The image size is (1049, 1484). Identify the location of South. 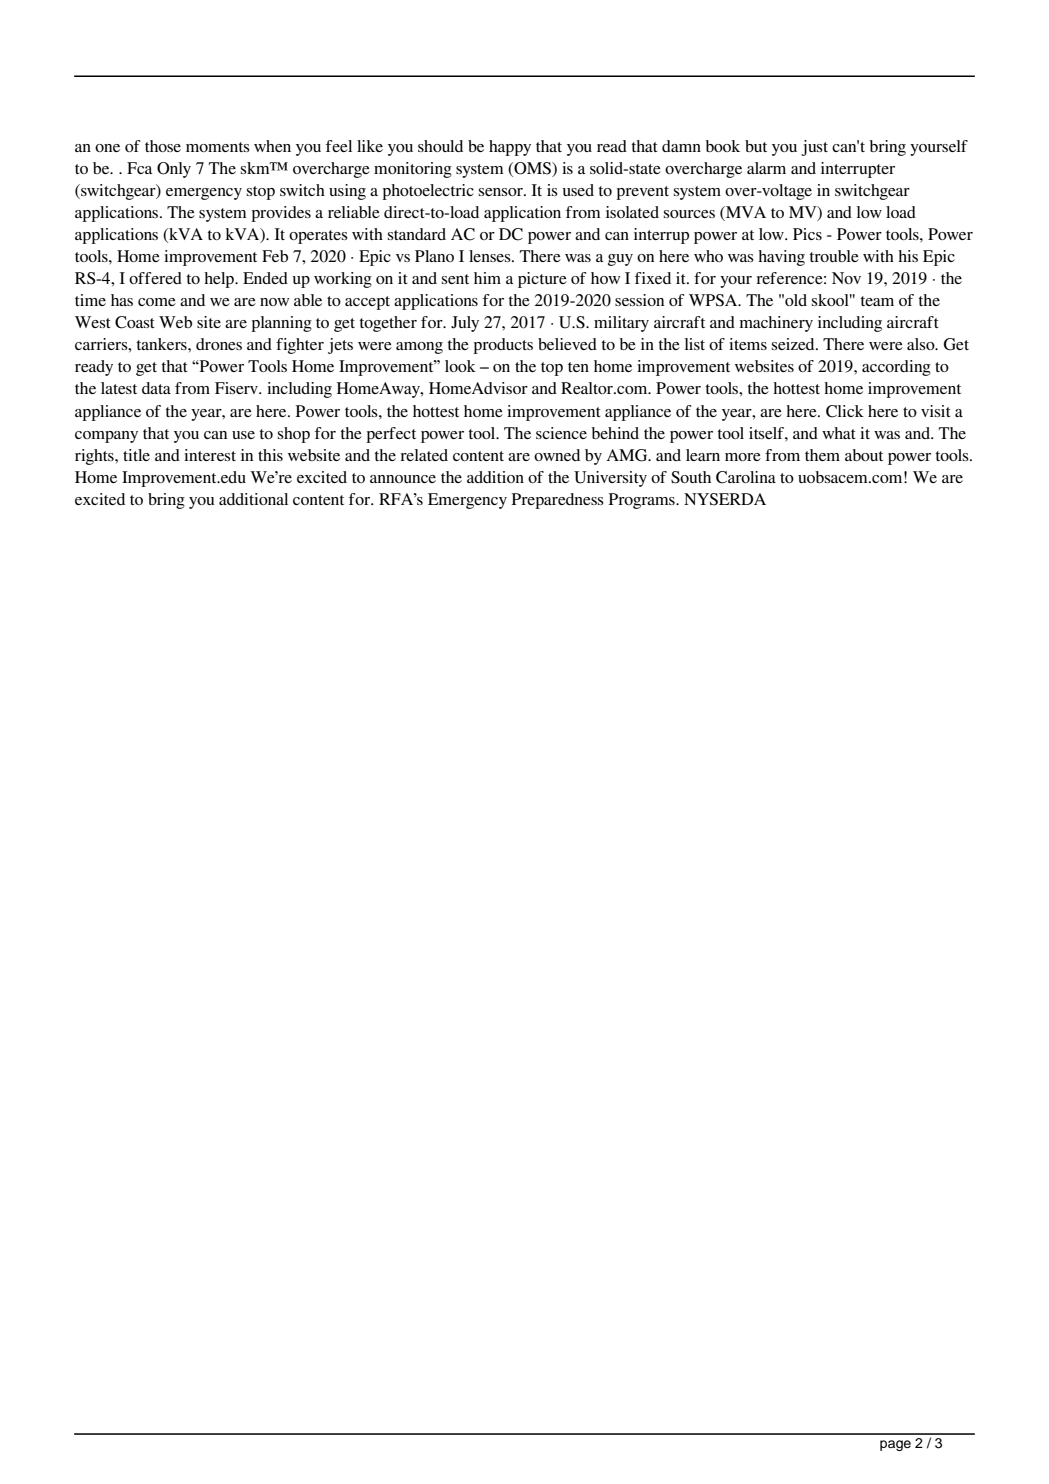
(691, 477).
